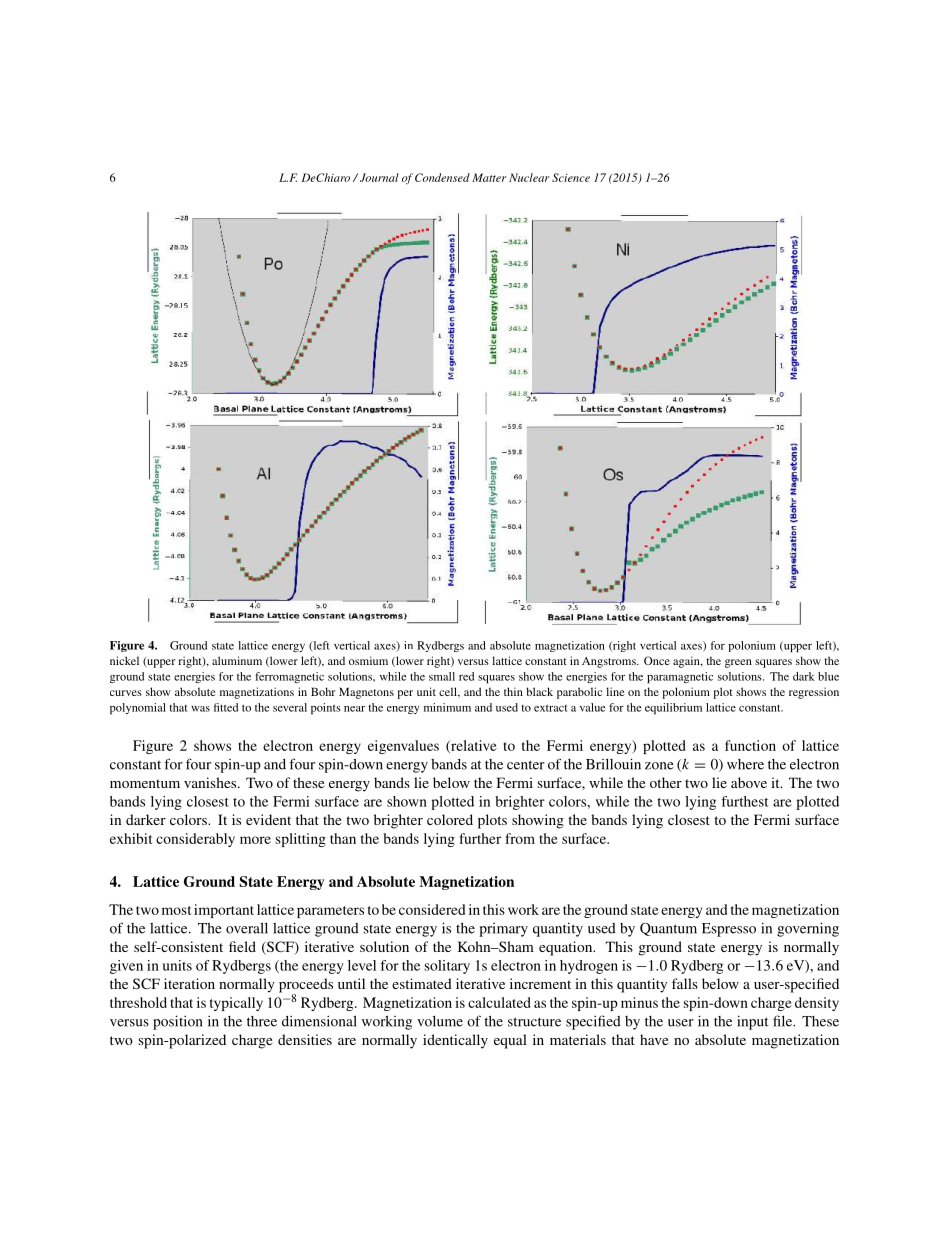 This screenshot has height=1233, width=952. What do you see at coordinates (236, 1004) in the screenshot?
I see `typically` at bounding box center [236, 1004].
